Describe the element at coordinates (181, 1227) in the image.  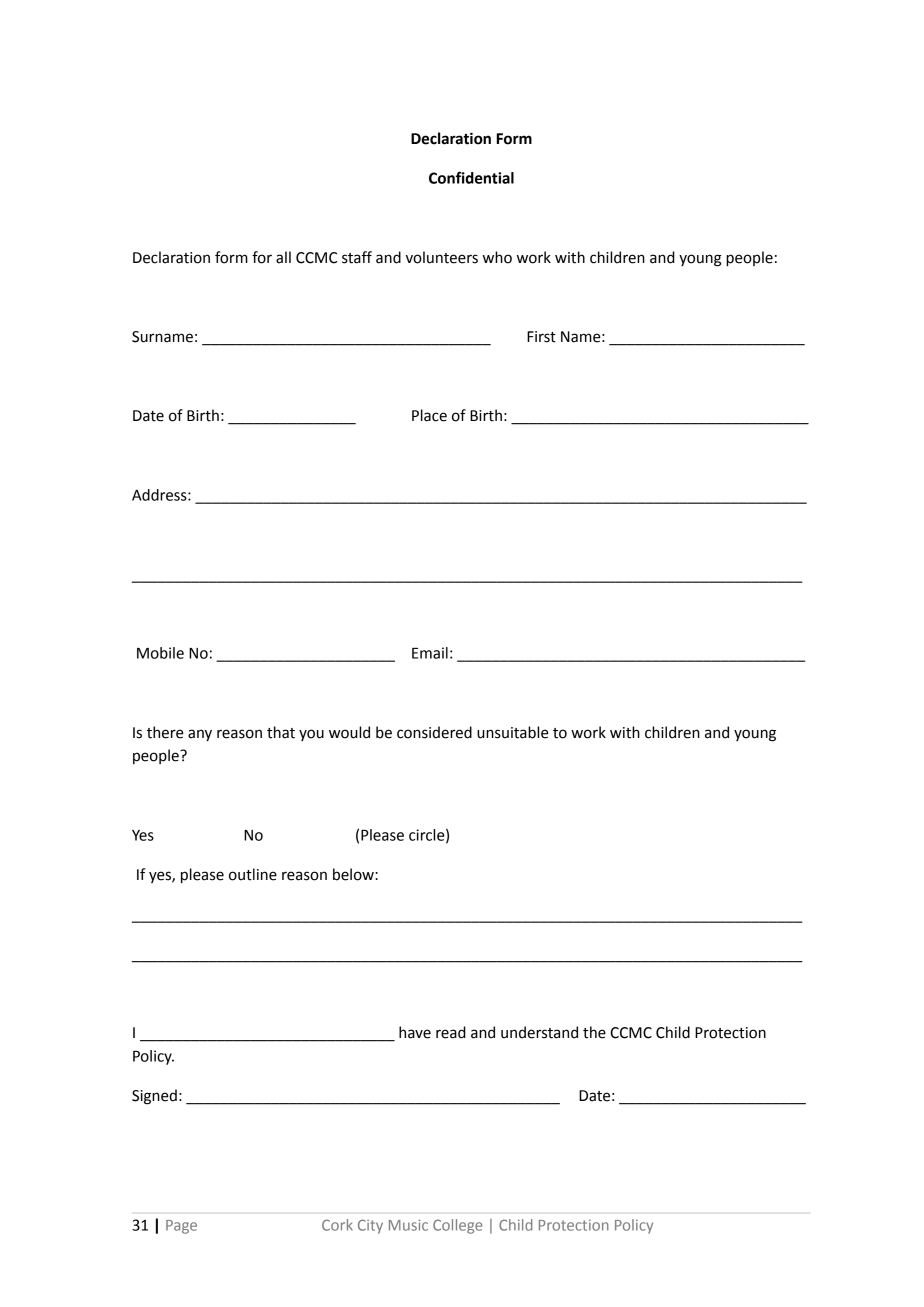
I see `Page` at that location.
